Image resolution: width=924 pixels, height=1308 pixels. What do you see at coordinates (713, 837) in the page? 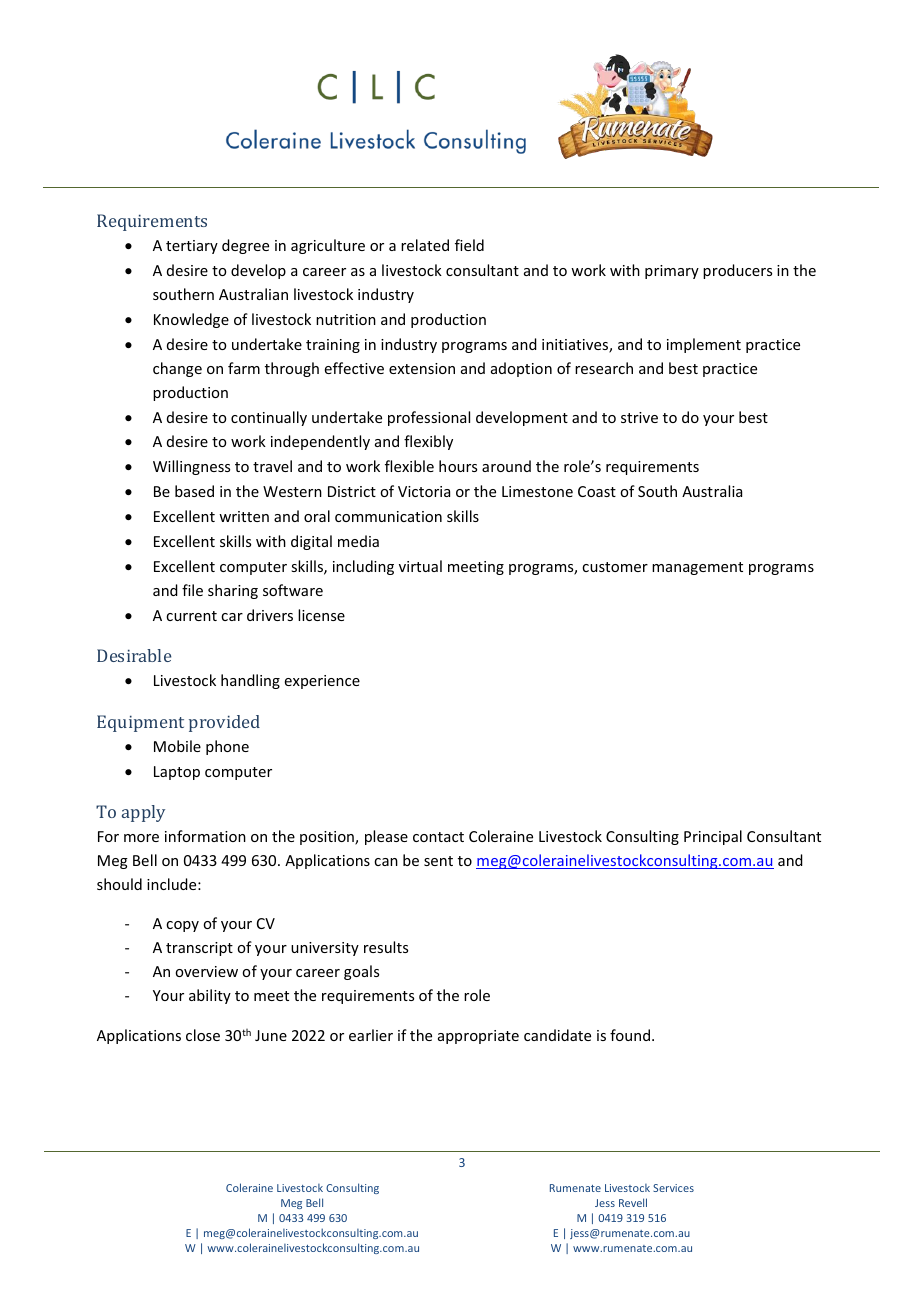
I see `Principal` at bounding box center [713, 837].
